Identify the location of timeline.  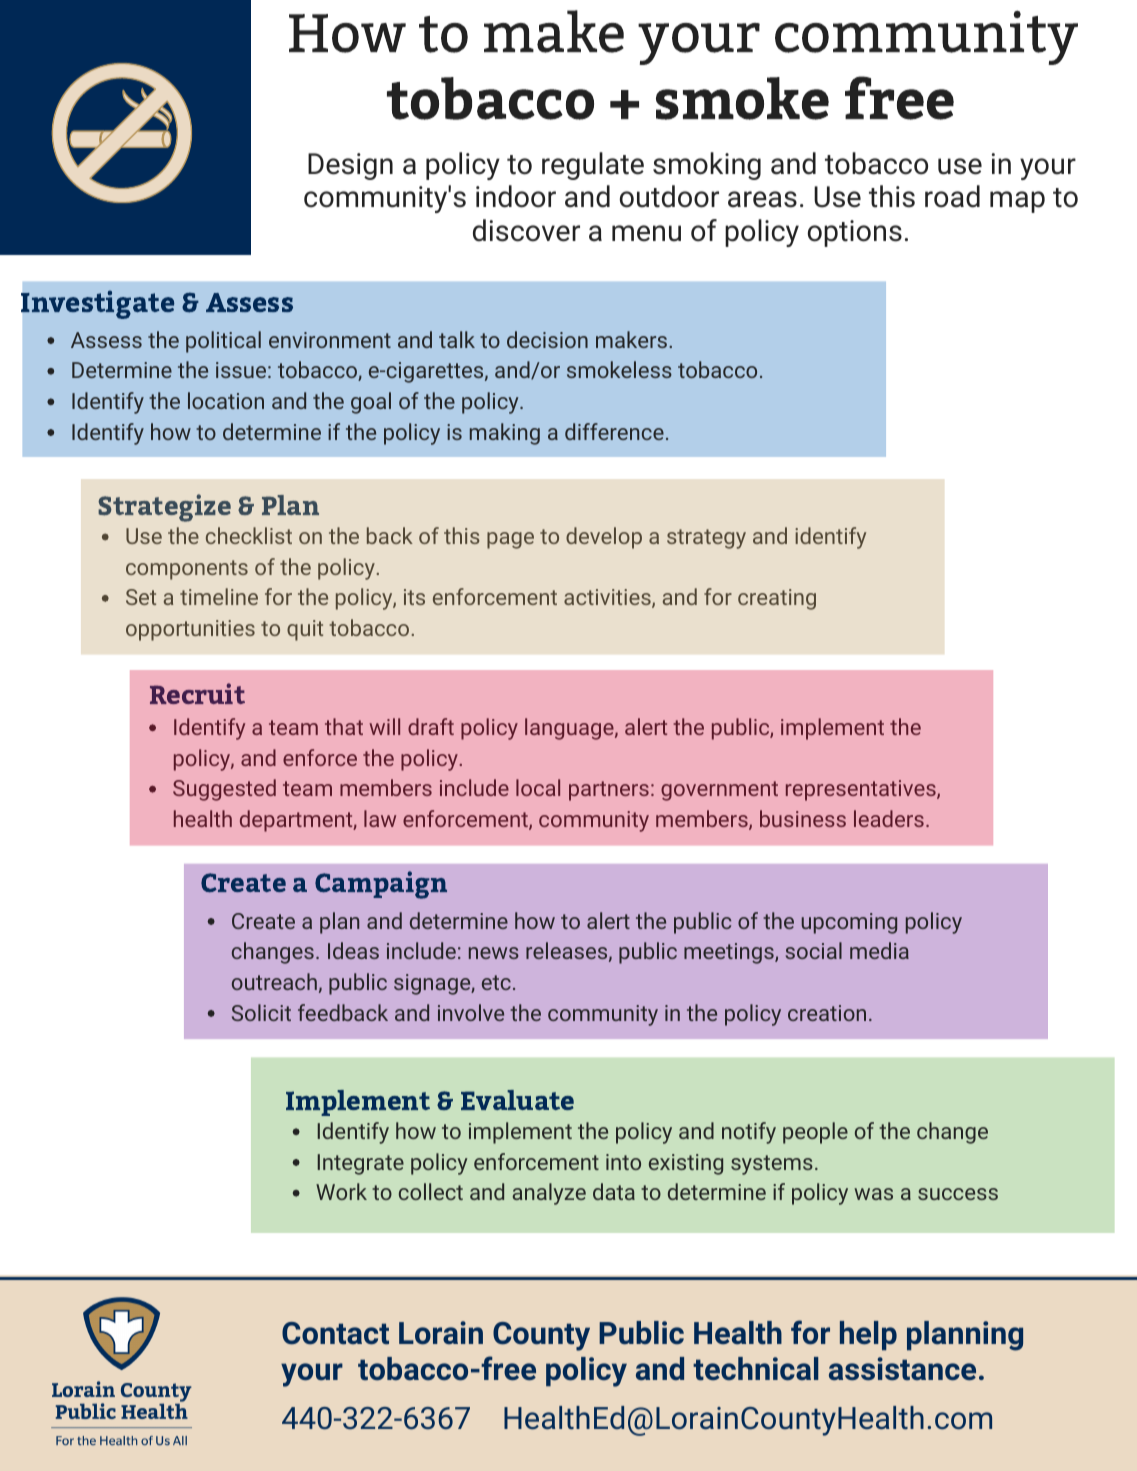
(219, 596).
